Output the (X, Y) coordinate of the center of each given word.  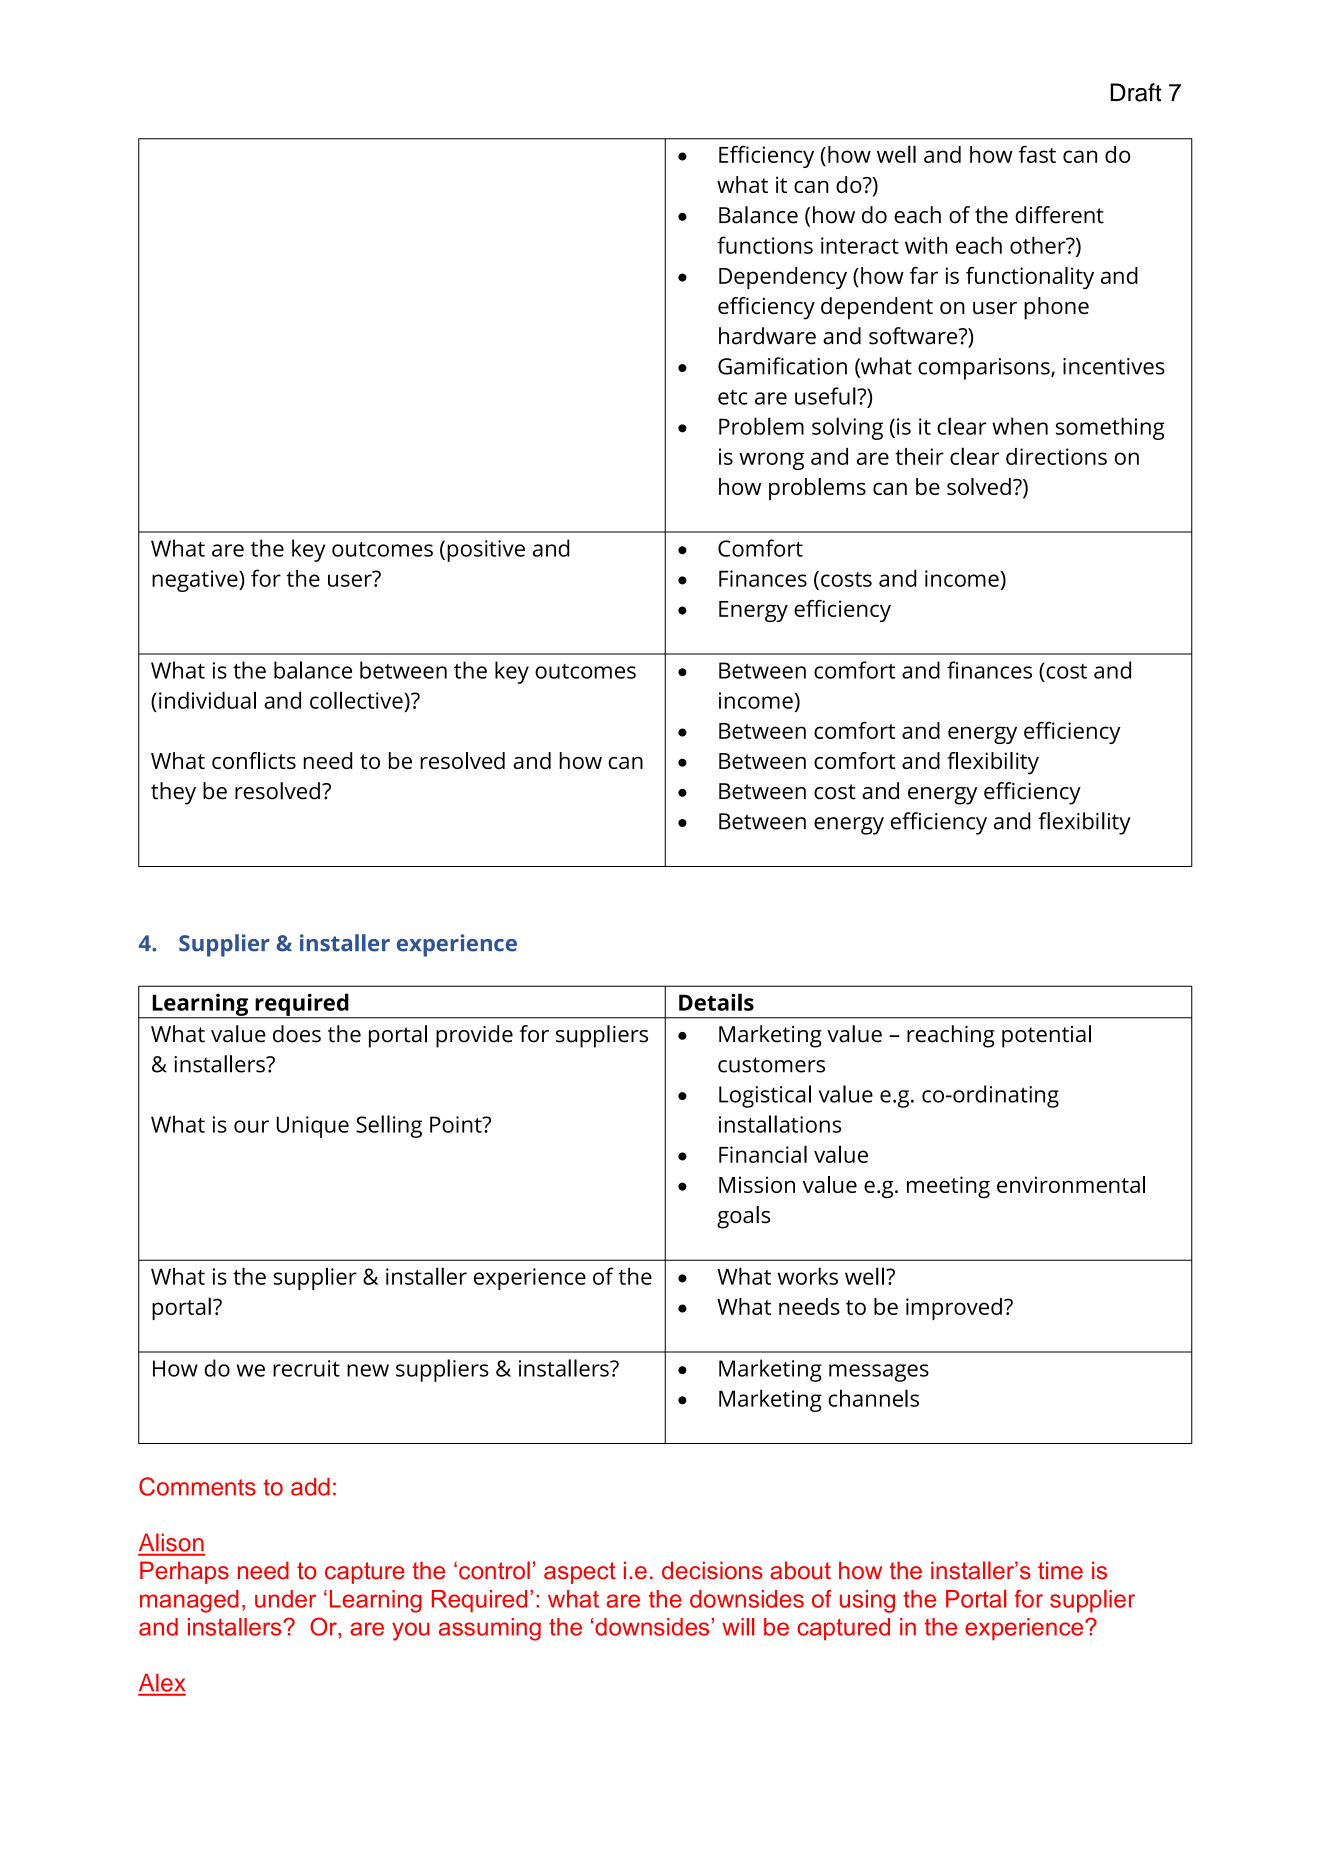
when (1020, 426)
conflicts (254, 760)
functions (765, 245)
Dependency (783, 278)
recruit (306, 1368)
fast (1037, 154)
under (286, 1599)
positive (486, 551)
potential (1046, 1036)
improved (954, 1309)
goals (743, 1217)
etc (733, 397)
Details (716, 1002)
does (297, 1034)
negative (196, 581)
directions (1056, 456)
